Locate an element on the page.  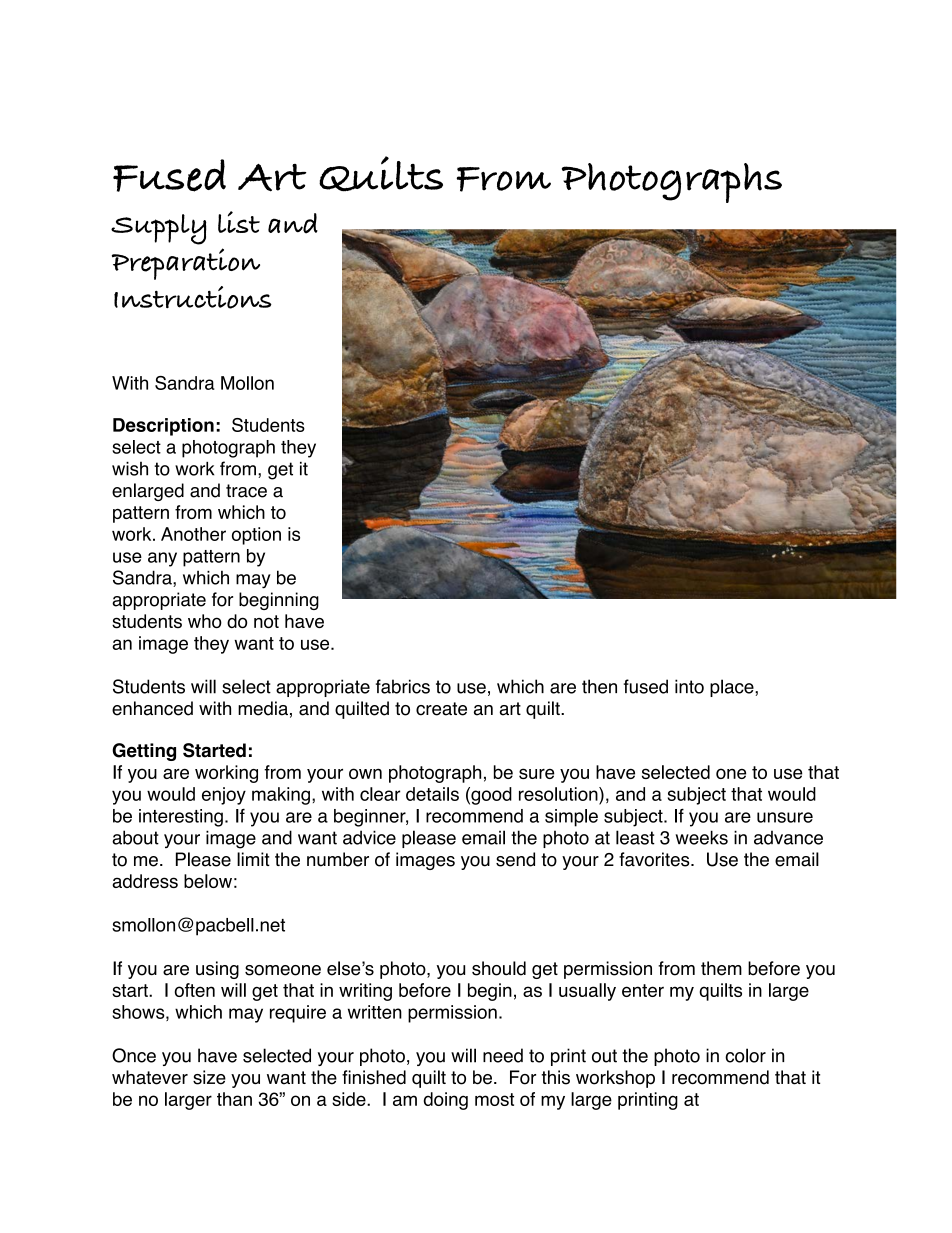
into is located at coordinates (689, 686).
